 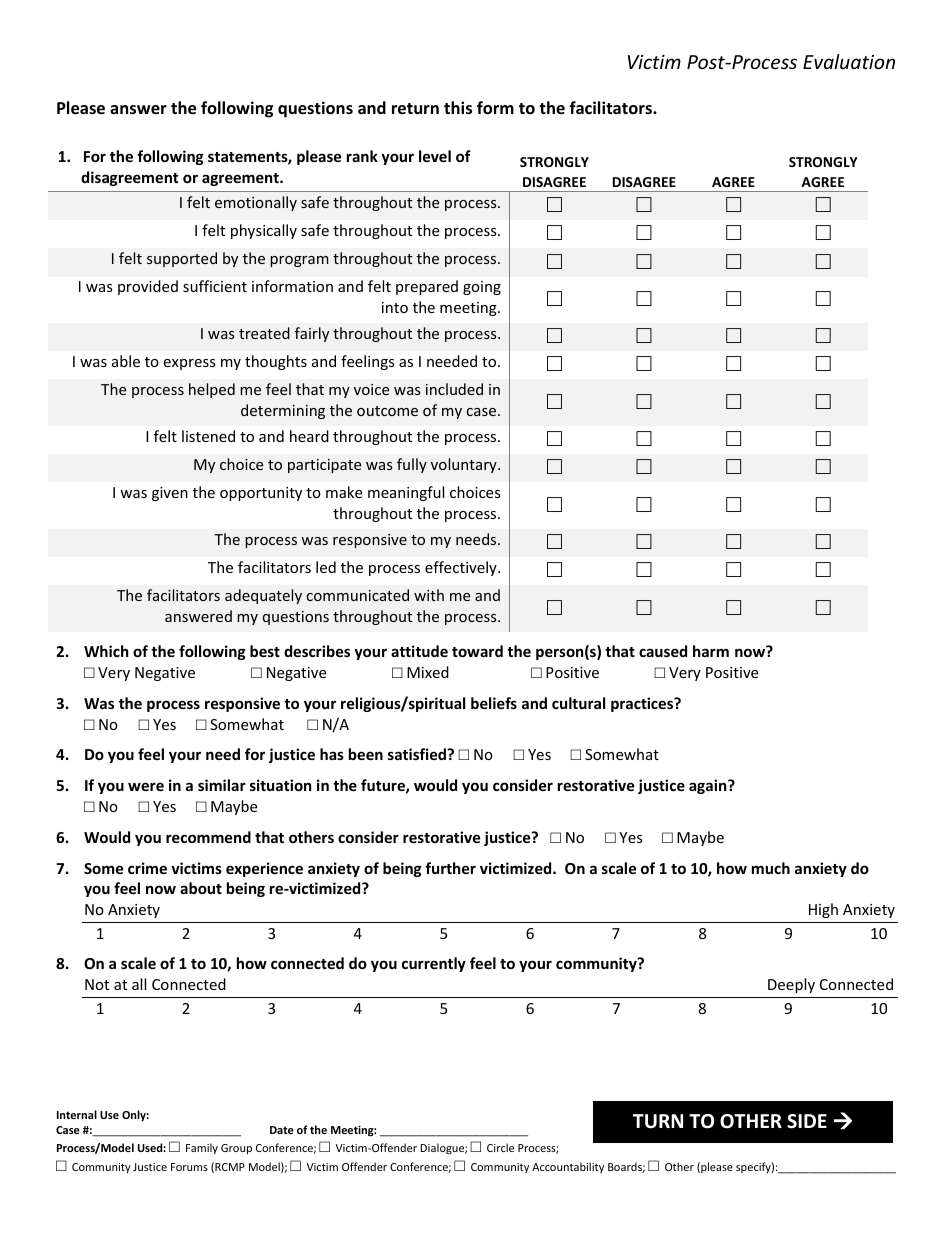 What do you see at coordinates (849, 61) in the image?
I see `Evaluation` at bounding box center [849, 61].
